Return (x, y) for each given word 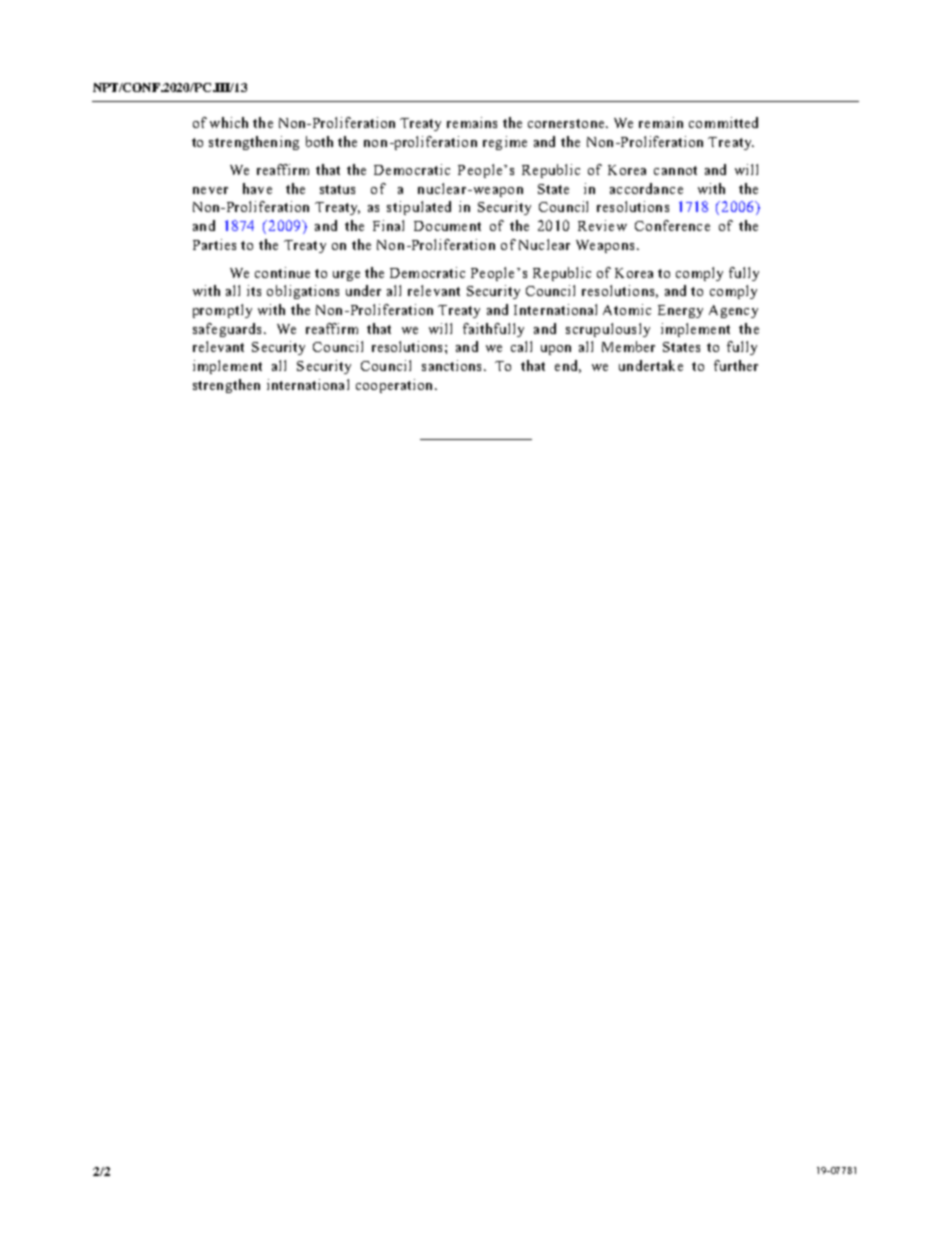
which (229, 122)
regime (505, 143)
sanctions (453, 365)
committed (723, 122)
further (736, 365)
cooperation (396, 386)
